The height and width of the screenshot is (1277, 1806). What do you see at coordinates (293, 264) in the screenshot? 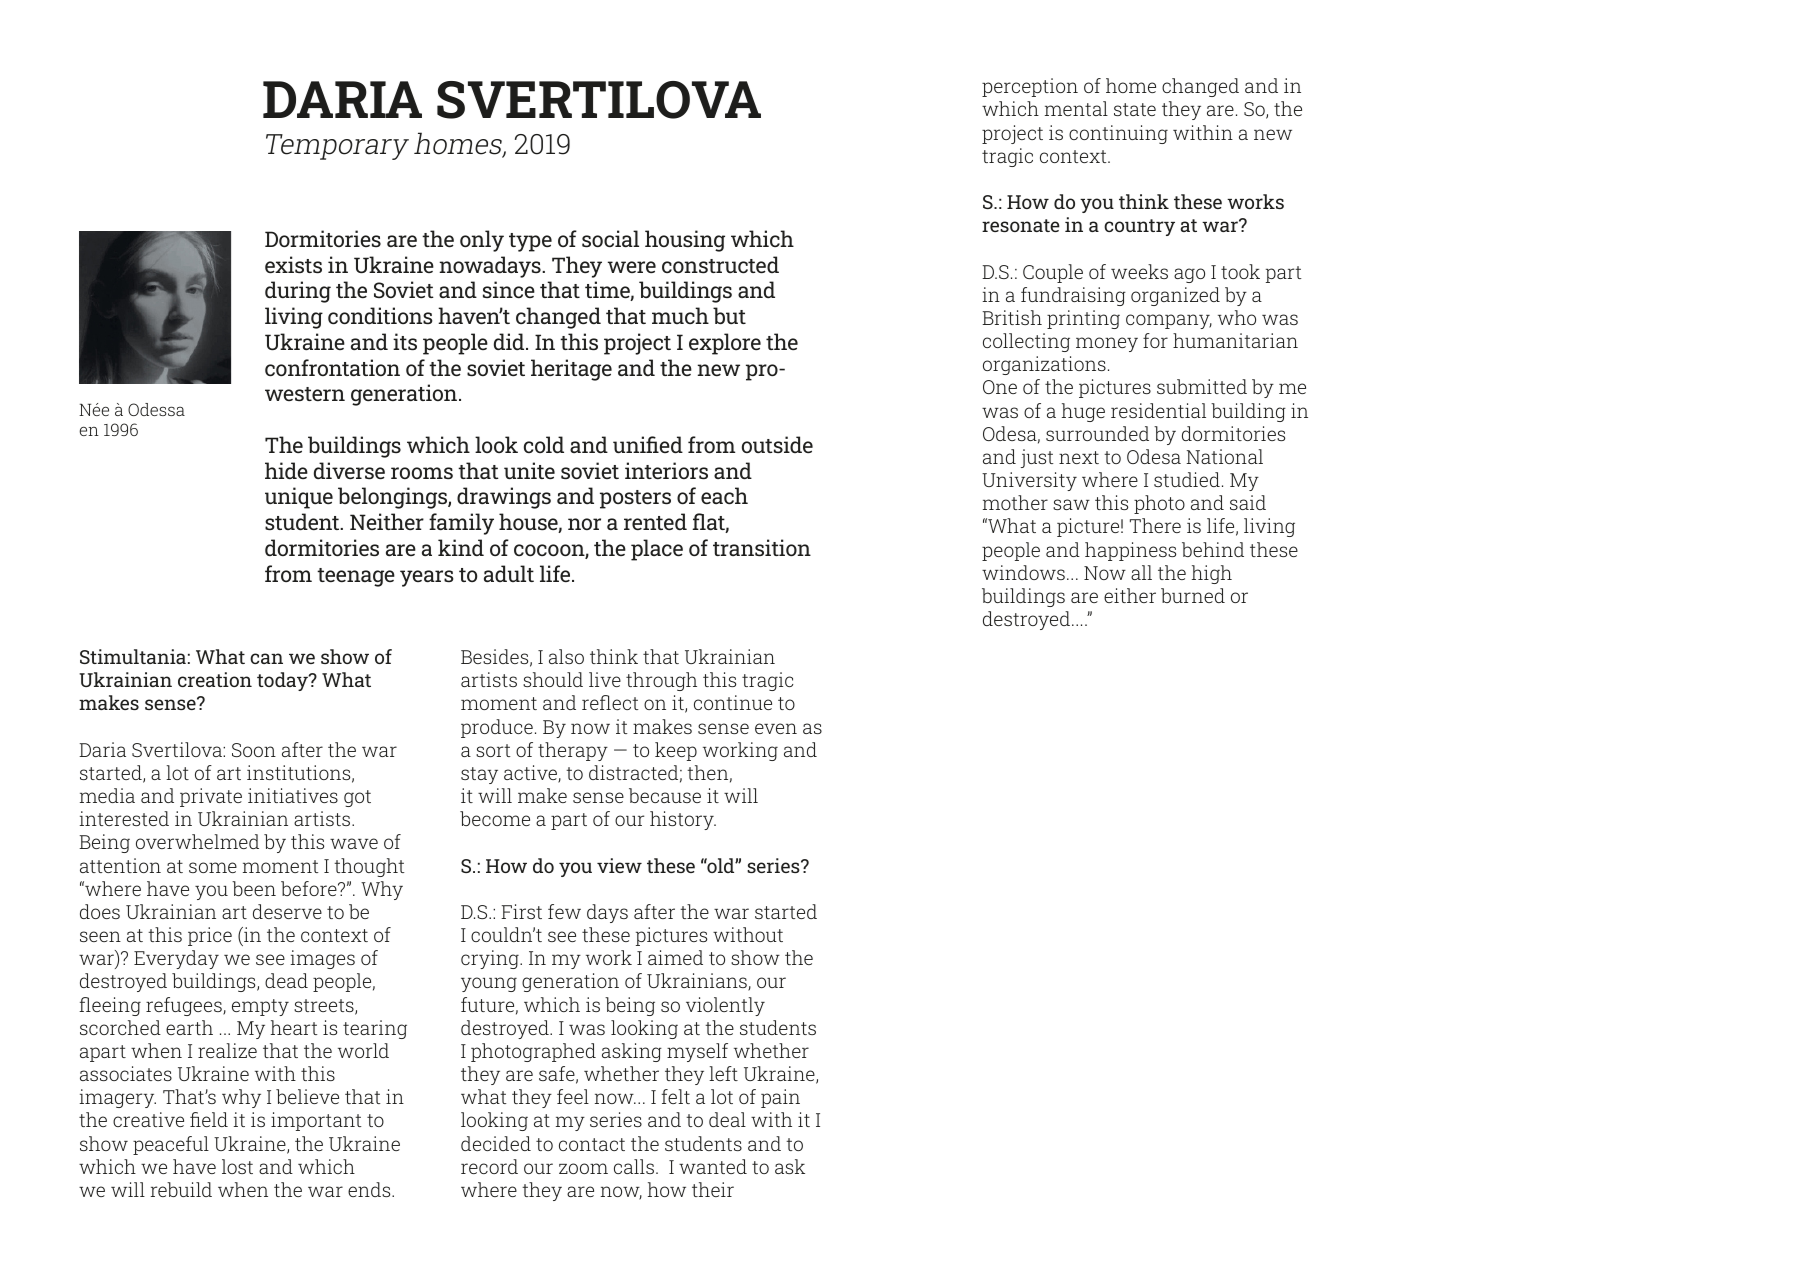
I see `exists` at bounding box center [293, 264].
